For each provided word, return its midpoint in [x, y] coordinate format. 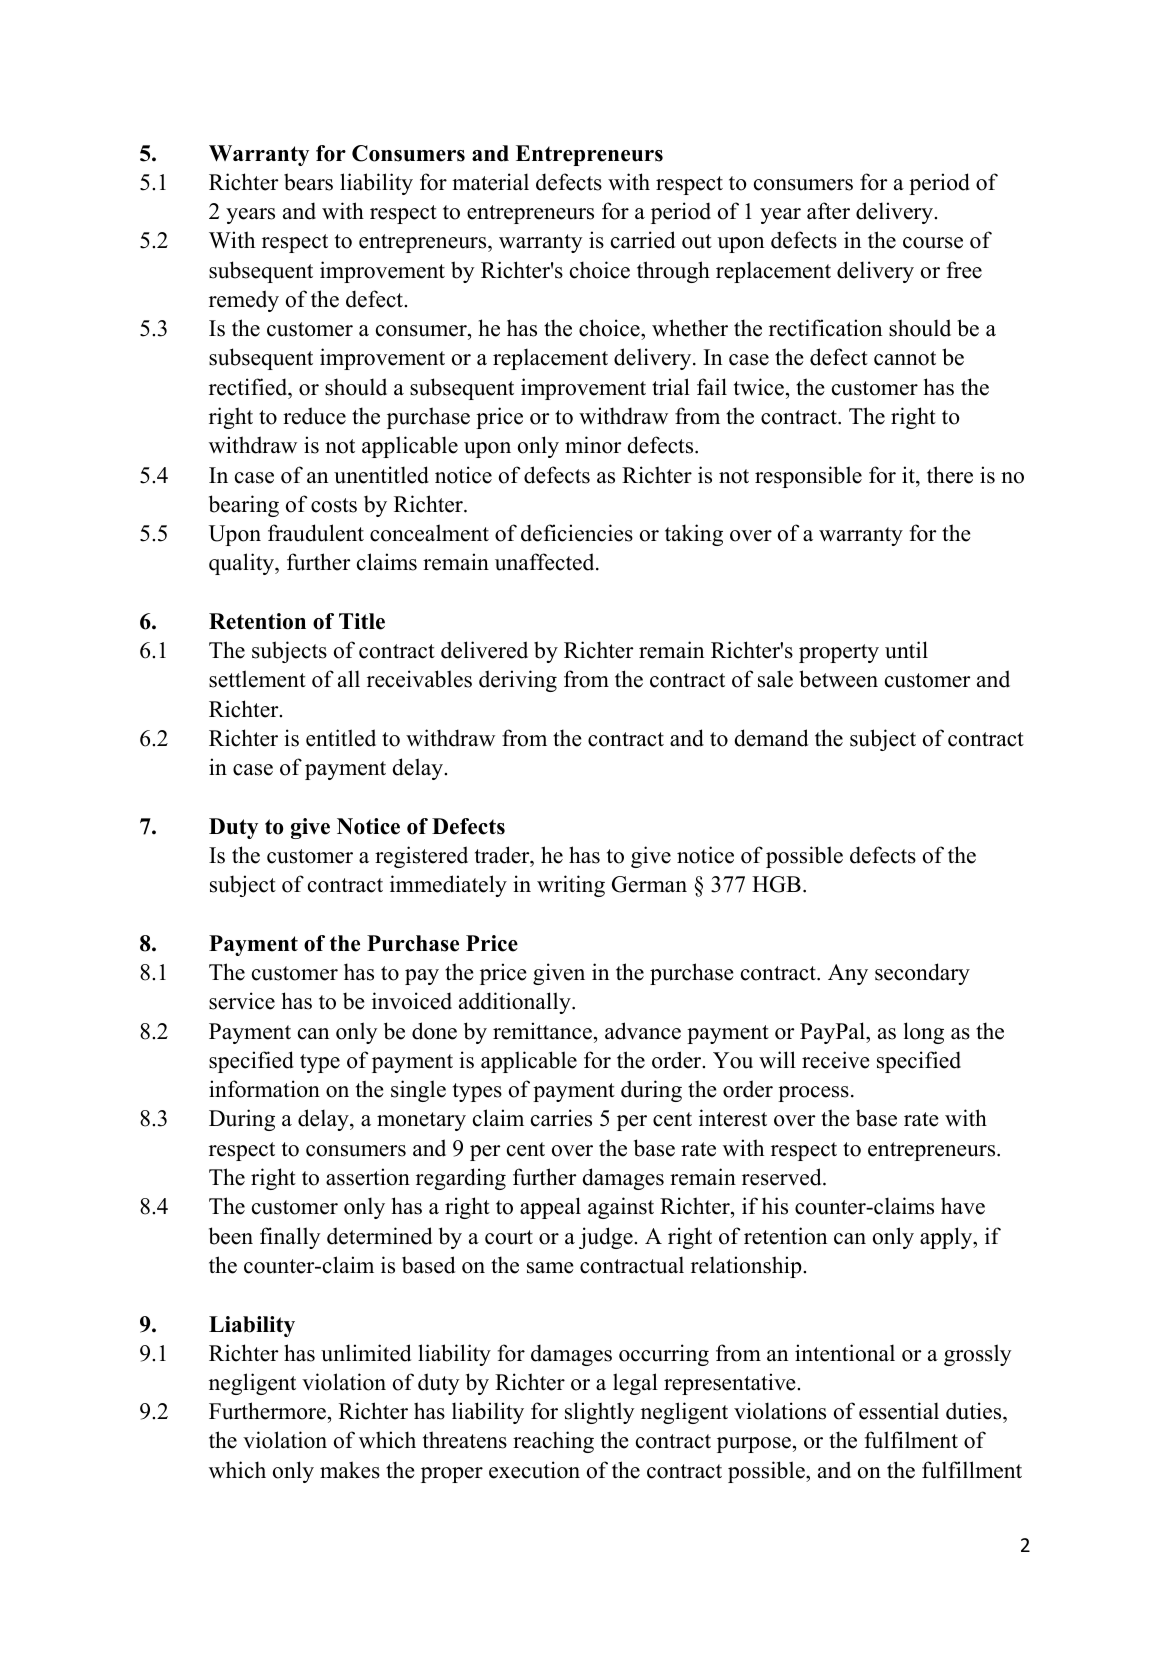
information [264, 1089]
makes [350, 1470]
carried [643, 240]
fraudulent [316, 533]
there [950, 475]
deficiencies [577, 533]
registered [421, 857]
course [933, 243]
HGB [776, 884]
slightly [600, 1413]
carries [561, 1118]
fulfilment [911, 1440]
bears [308, 182]
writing [571, 886]
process [813, 1094]
